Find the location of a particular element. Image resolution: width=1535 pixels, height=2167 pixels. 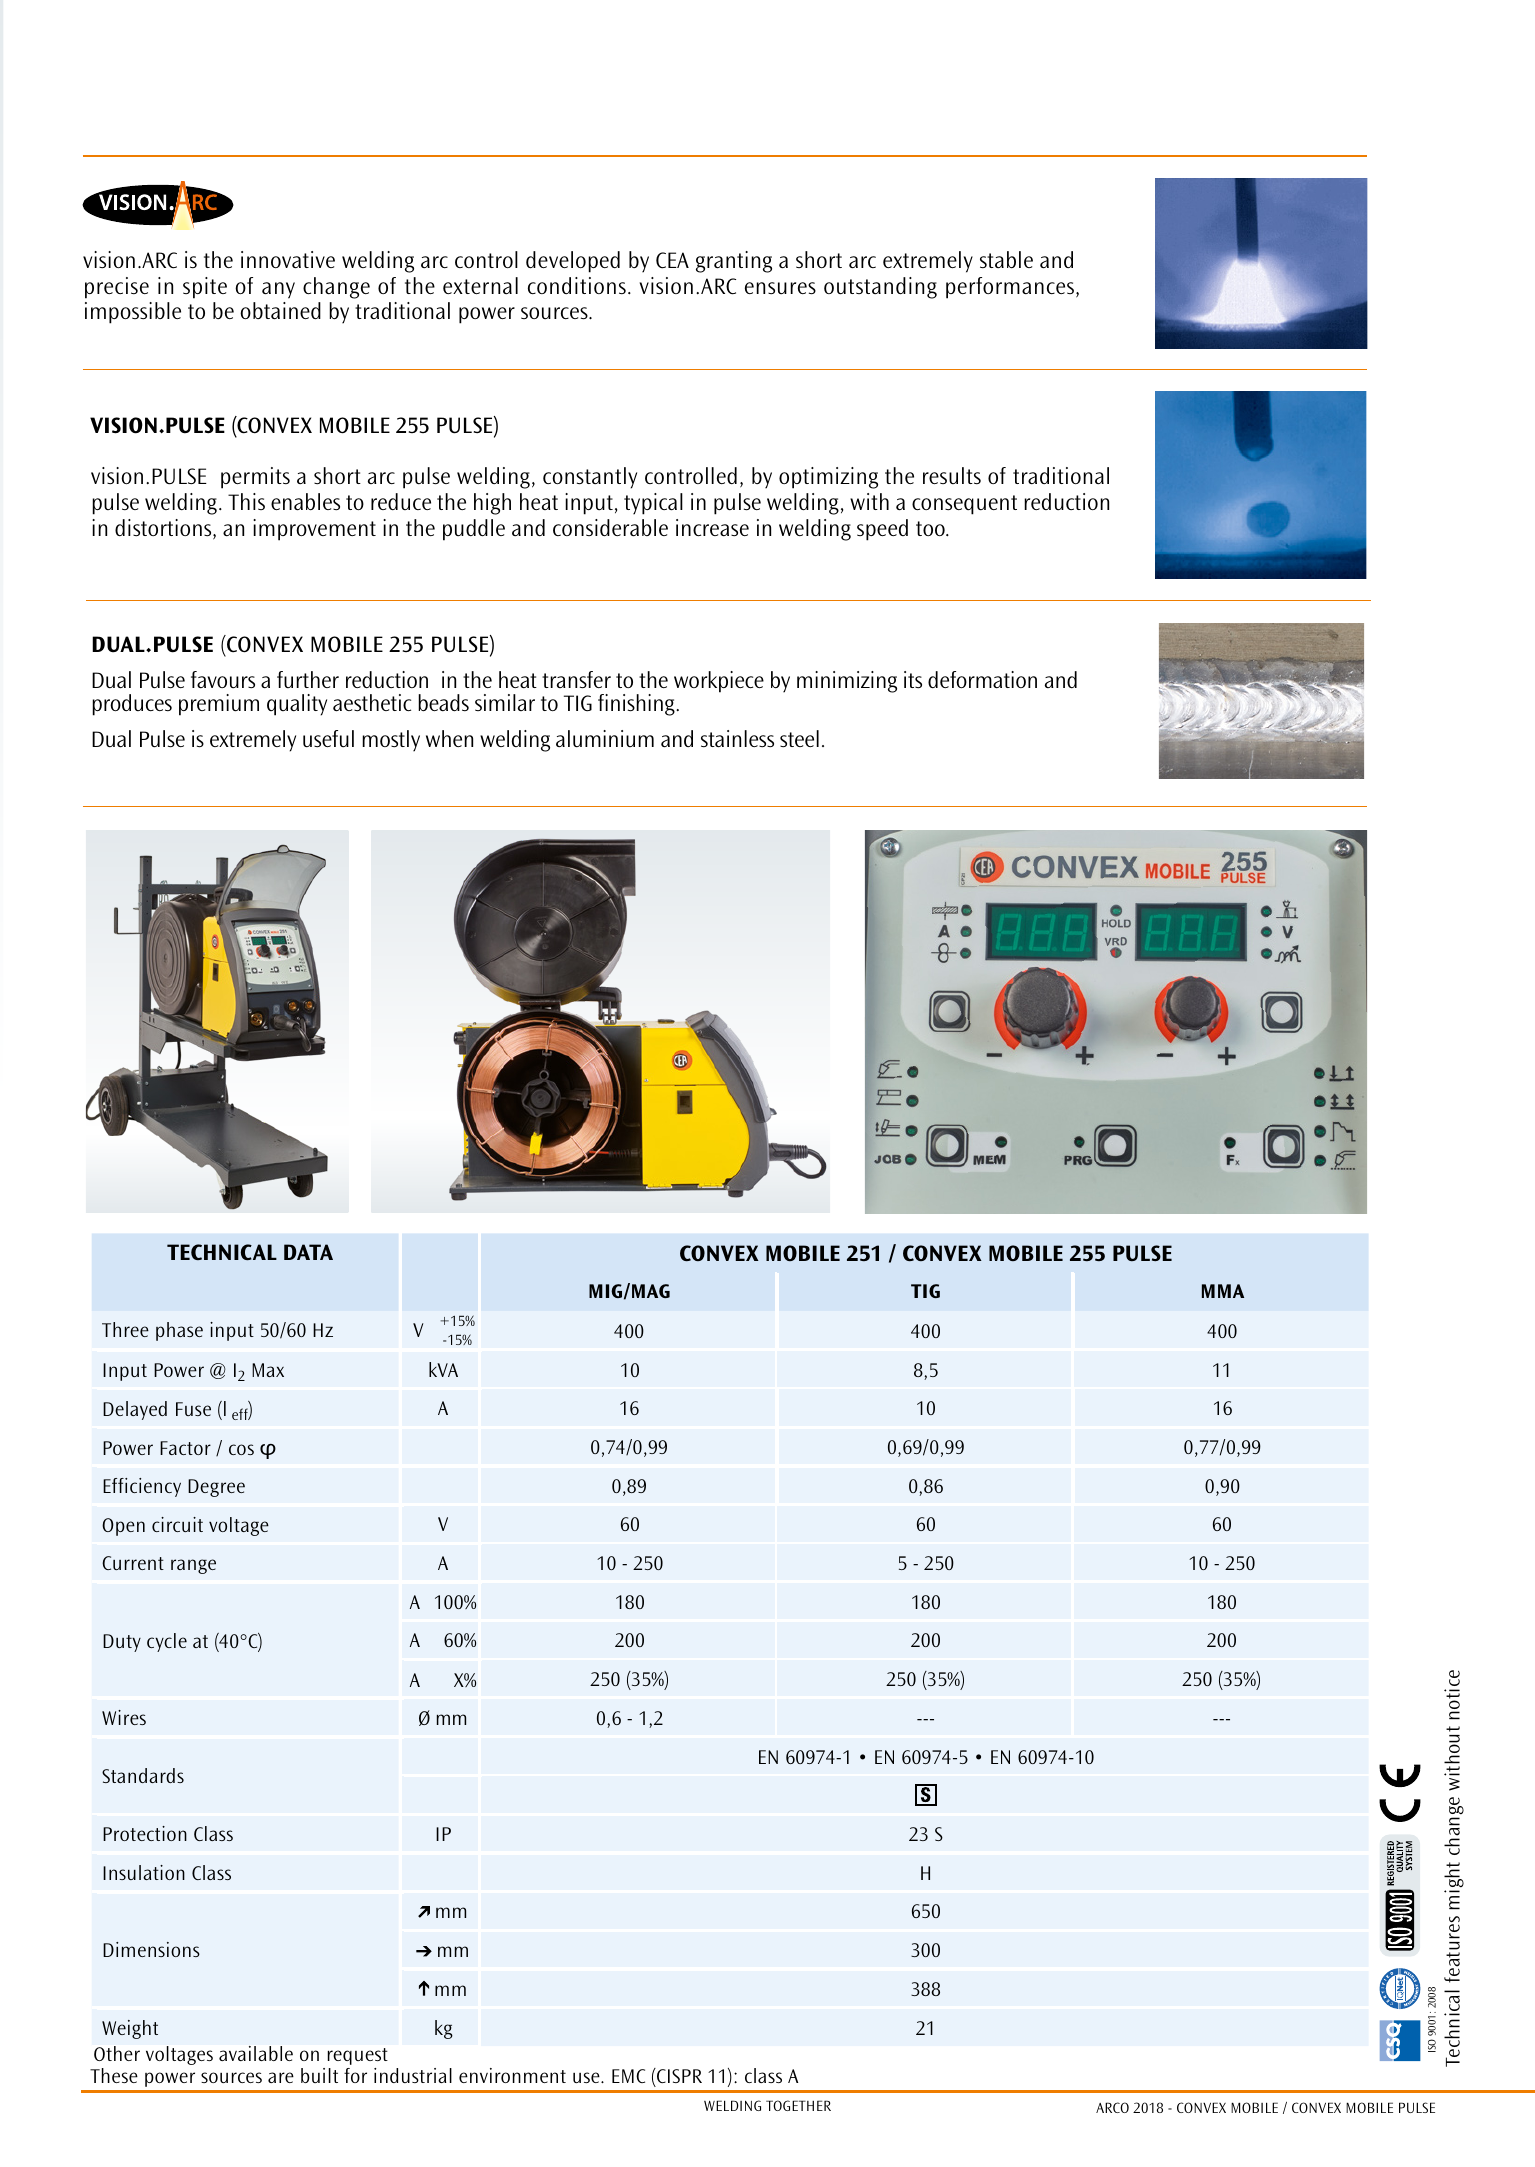

cycle is located at coordinates (167, 1642).
